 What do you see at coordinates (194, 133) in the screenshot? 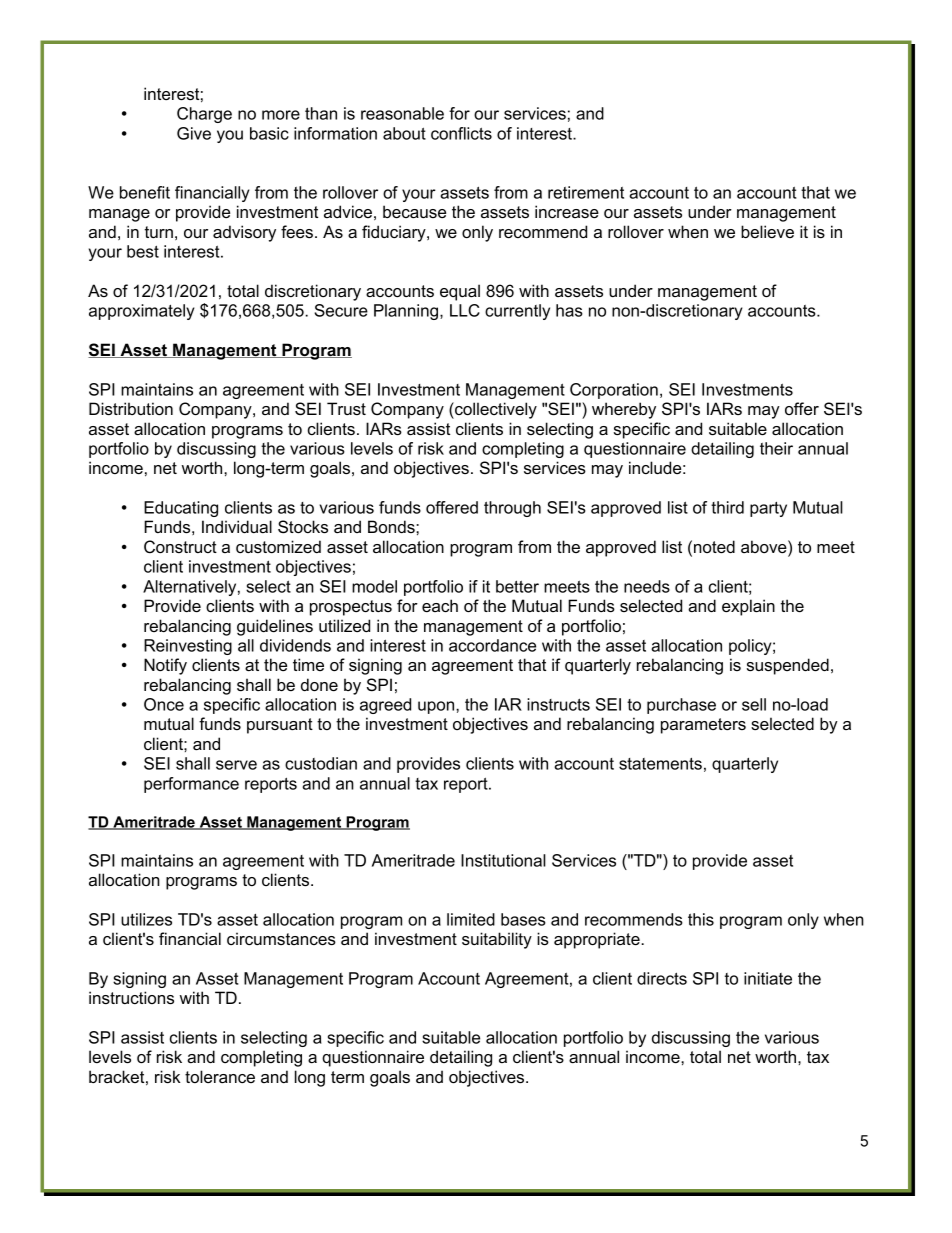
I see `Give` at bounding box center [194, 133].
